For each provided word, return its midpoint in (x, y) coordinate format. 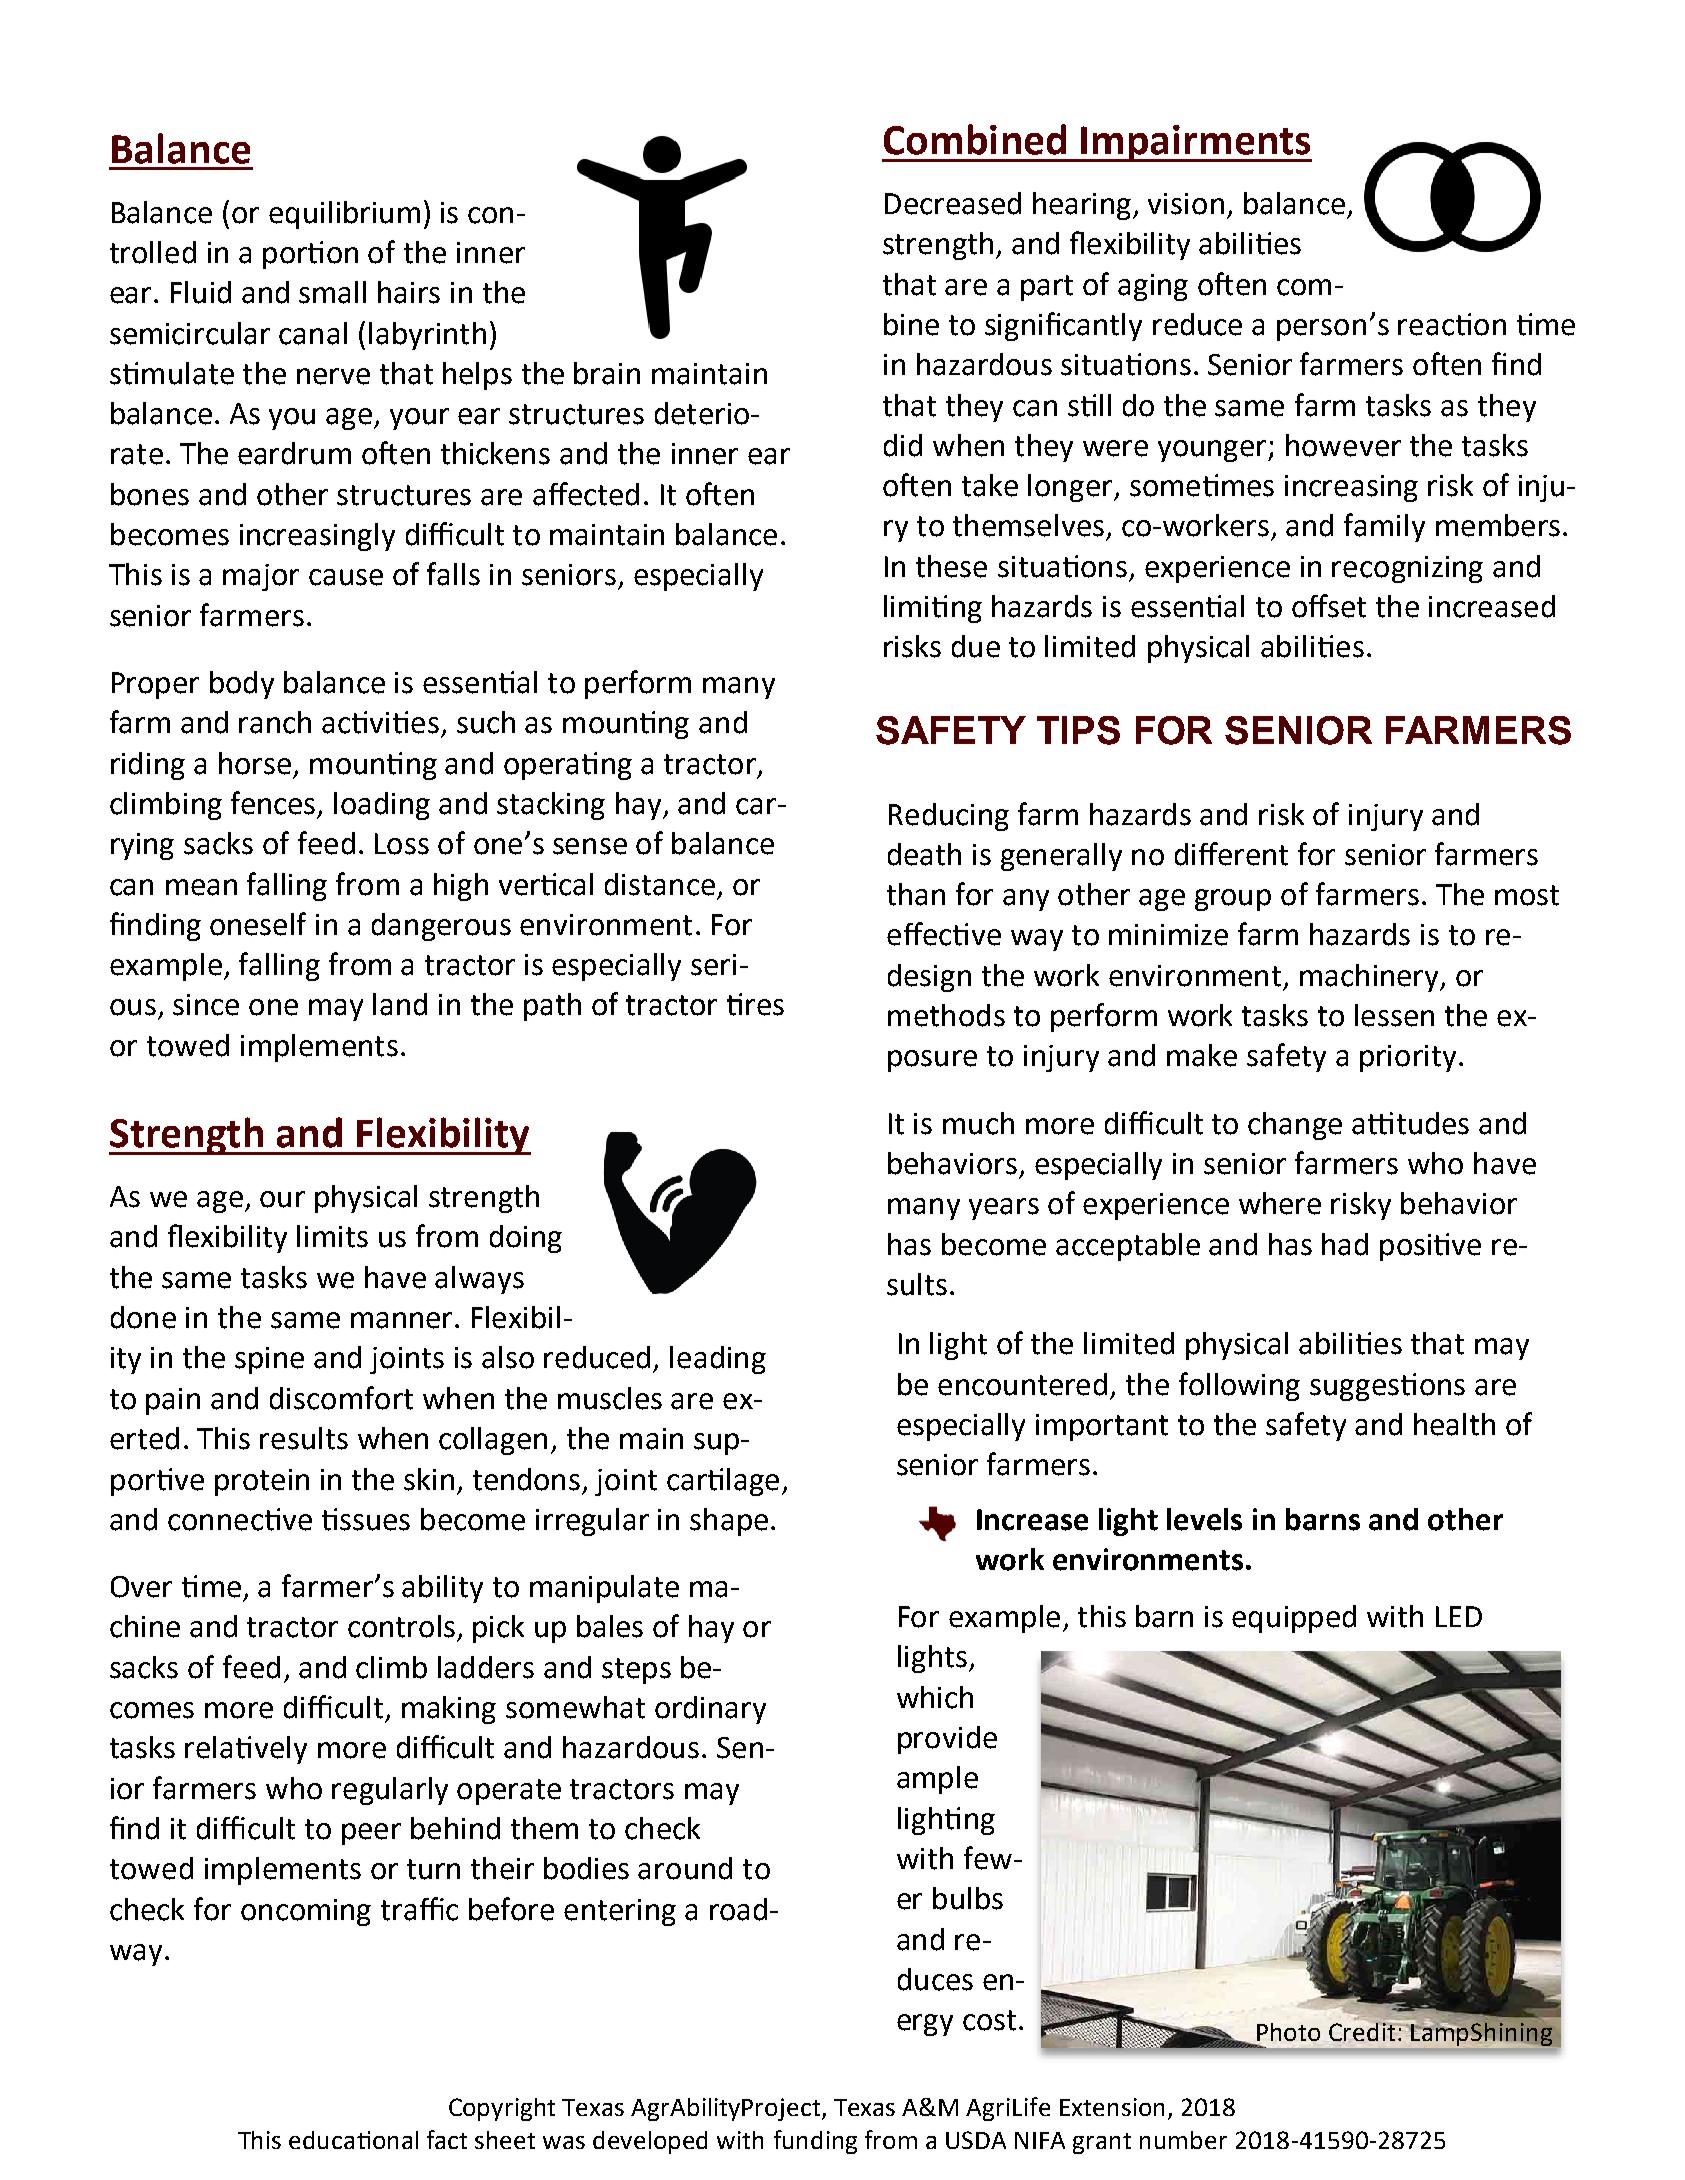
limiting (933, 609)
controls (401, 1626)
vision (1186, 204)
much (978, 1123)
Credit (1363, 2030)
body (242, 685)
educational (353, 2140)
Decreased (953, 203)
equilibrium (344, 215)
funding (815, 2142)
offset (1329, 606)
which (935, 1697)
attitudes (1410, 1123)
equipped (1294, 1619)
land (400, 1004)
